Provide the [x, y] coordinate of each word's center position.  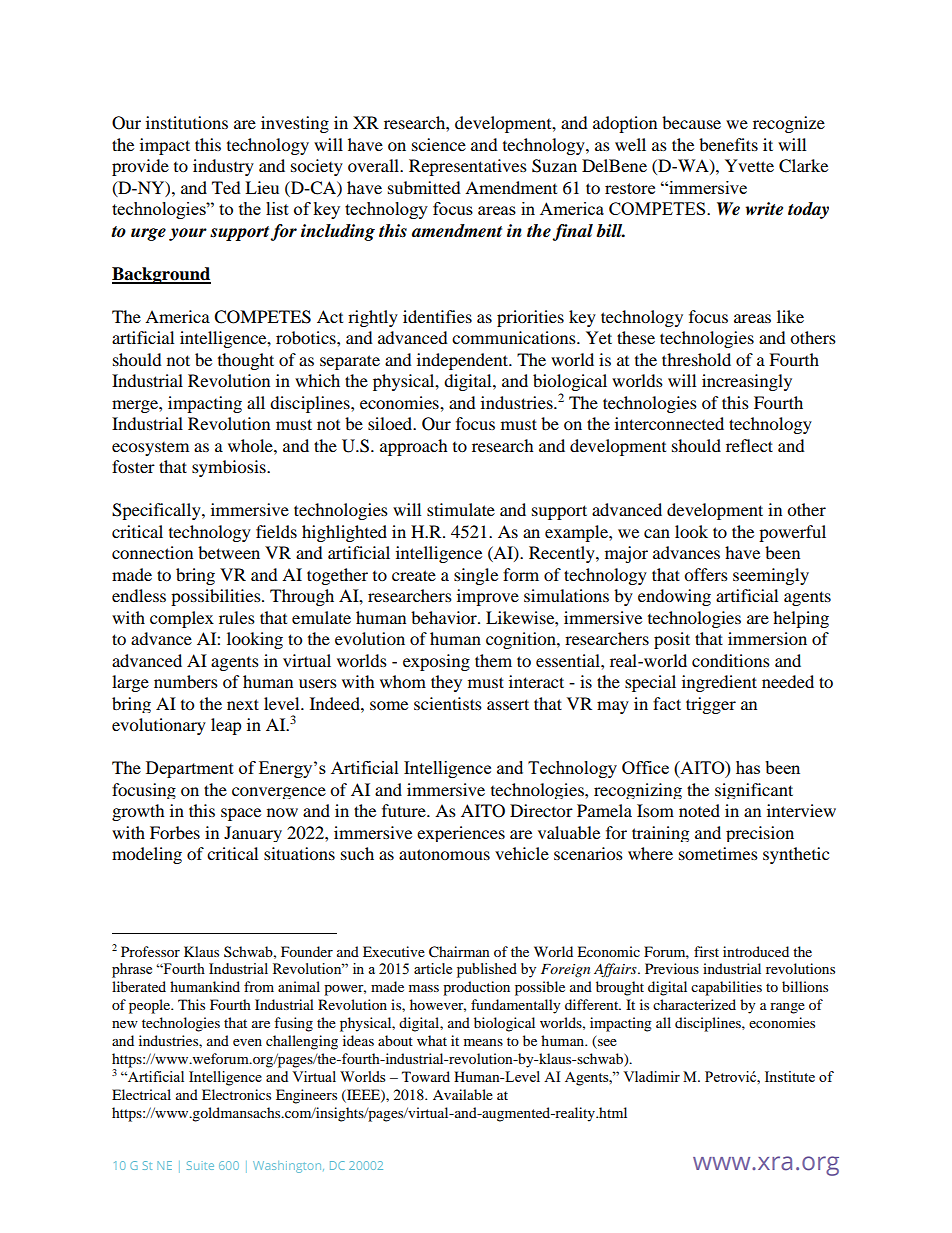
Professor [150, 951]
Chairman [459, 952]
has [748, 767]
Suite [200, 1165]
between [229, 552]
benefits [728, 144]
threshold [696, 359]
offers [706, 574]
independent [464, 361]
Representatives [468, 167]
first [706, 951]
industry [223, 167]
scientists [448, 703]
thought [246, 361]
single [476, 576]
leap [226, 726]
